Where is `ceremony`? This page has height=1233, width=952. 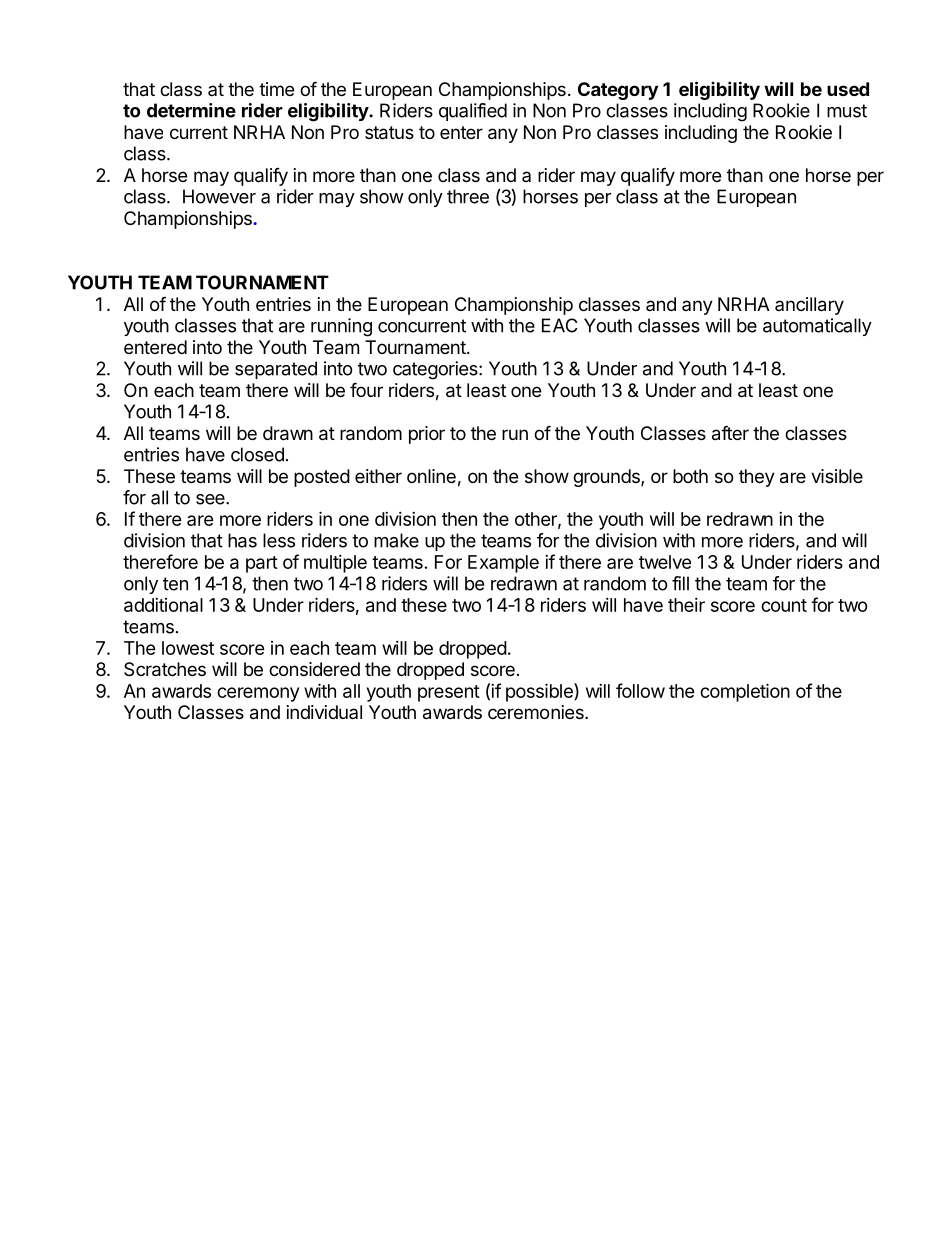
ceremony is located at coordinates (258, 694).
